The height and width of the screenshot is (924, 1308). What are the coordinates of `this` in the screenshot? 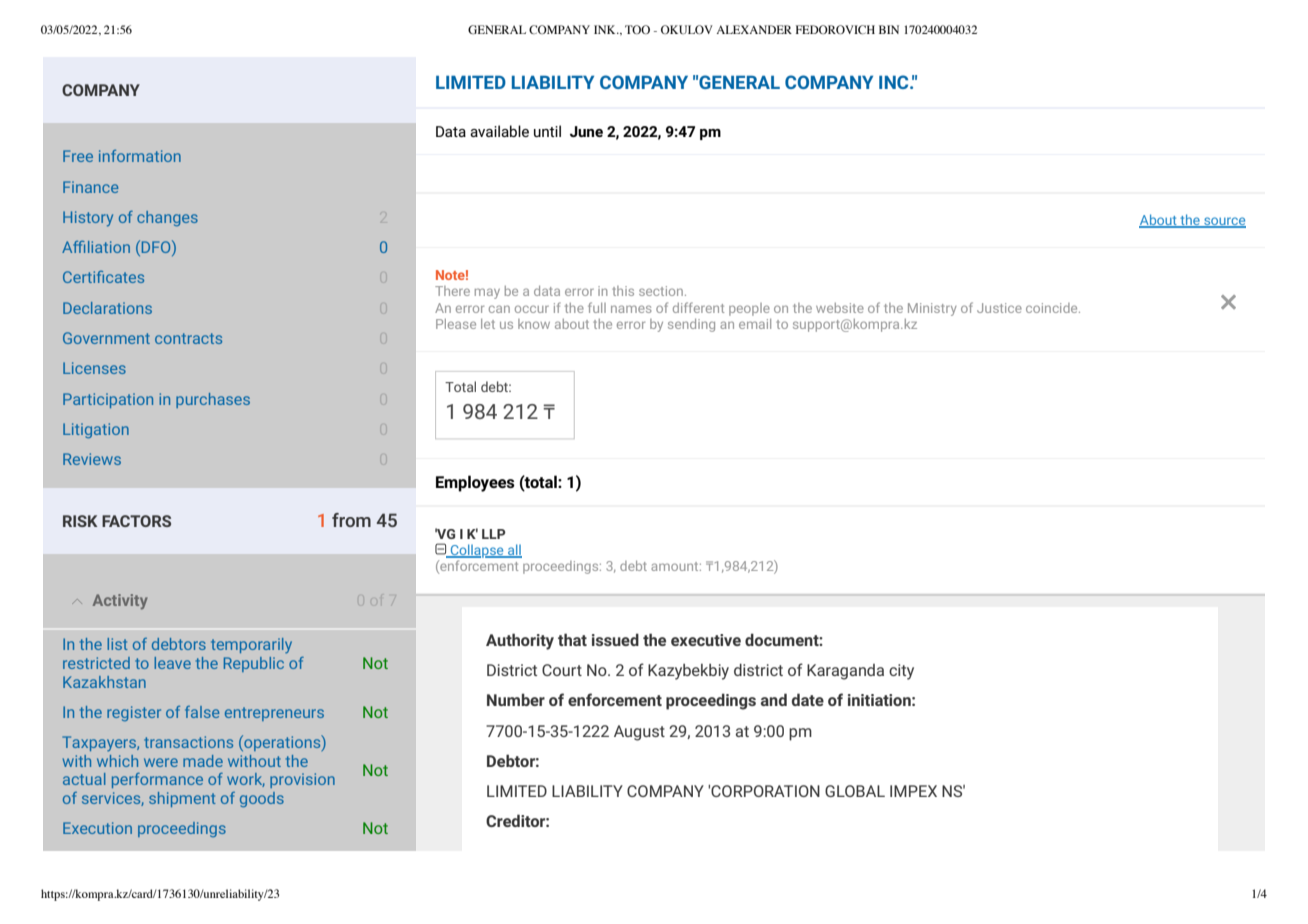 It's located at (623, 291).
